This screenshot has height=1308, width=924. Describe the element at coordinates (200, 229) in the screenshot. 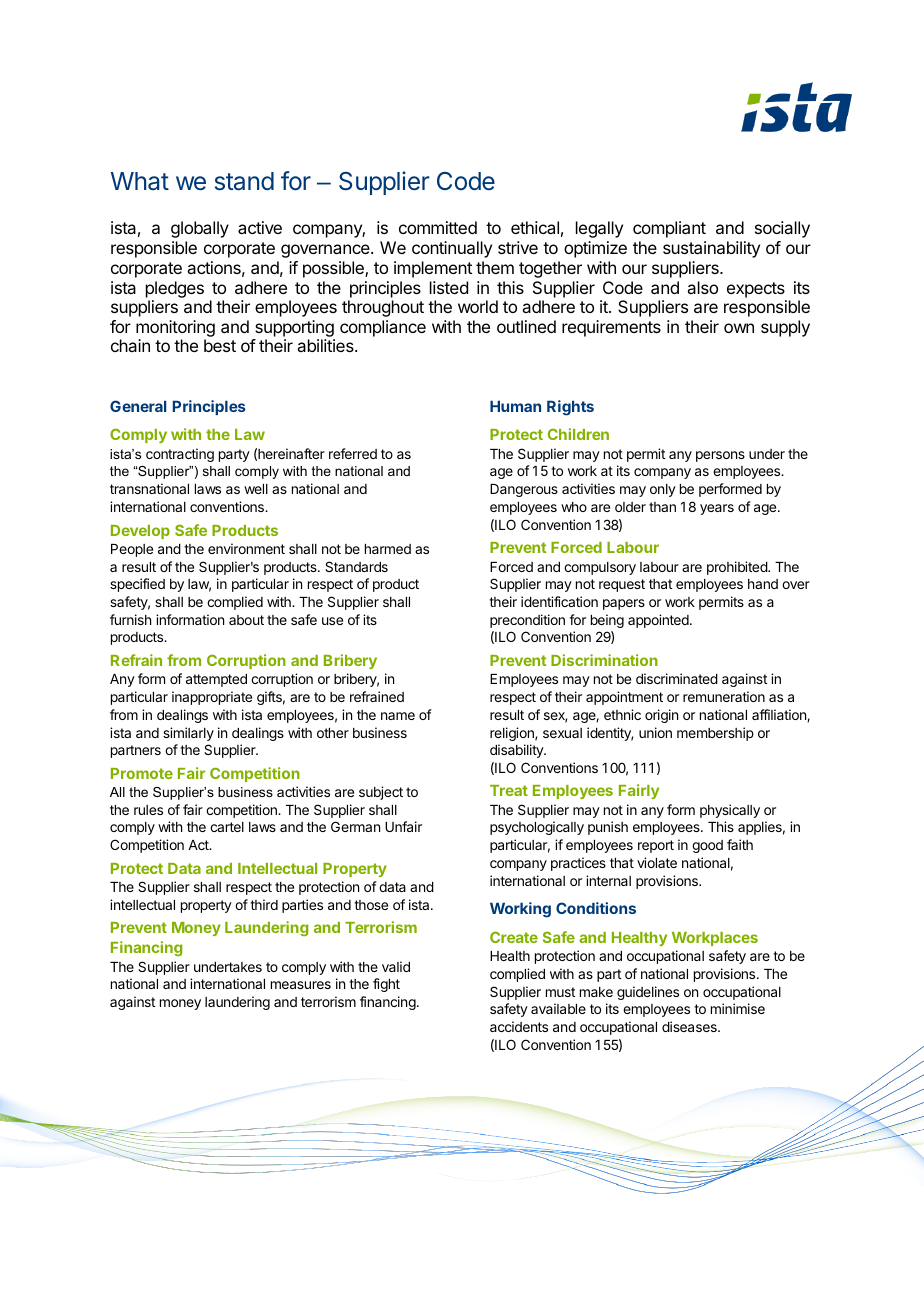

I see `globally` at that location.
